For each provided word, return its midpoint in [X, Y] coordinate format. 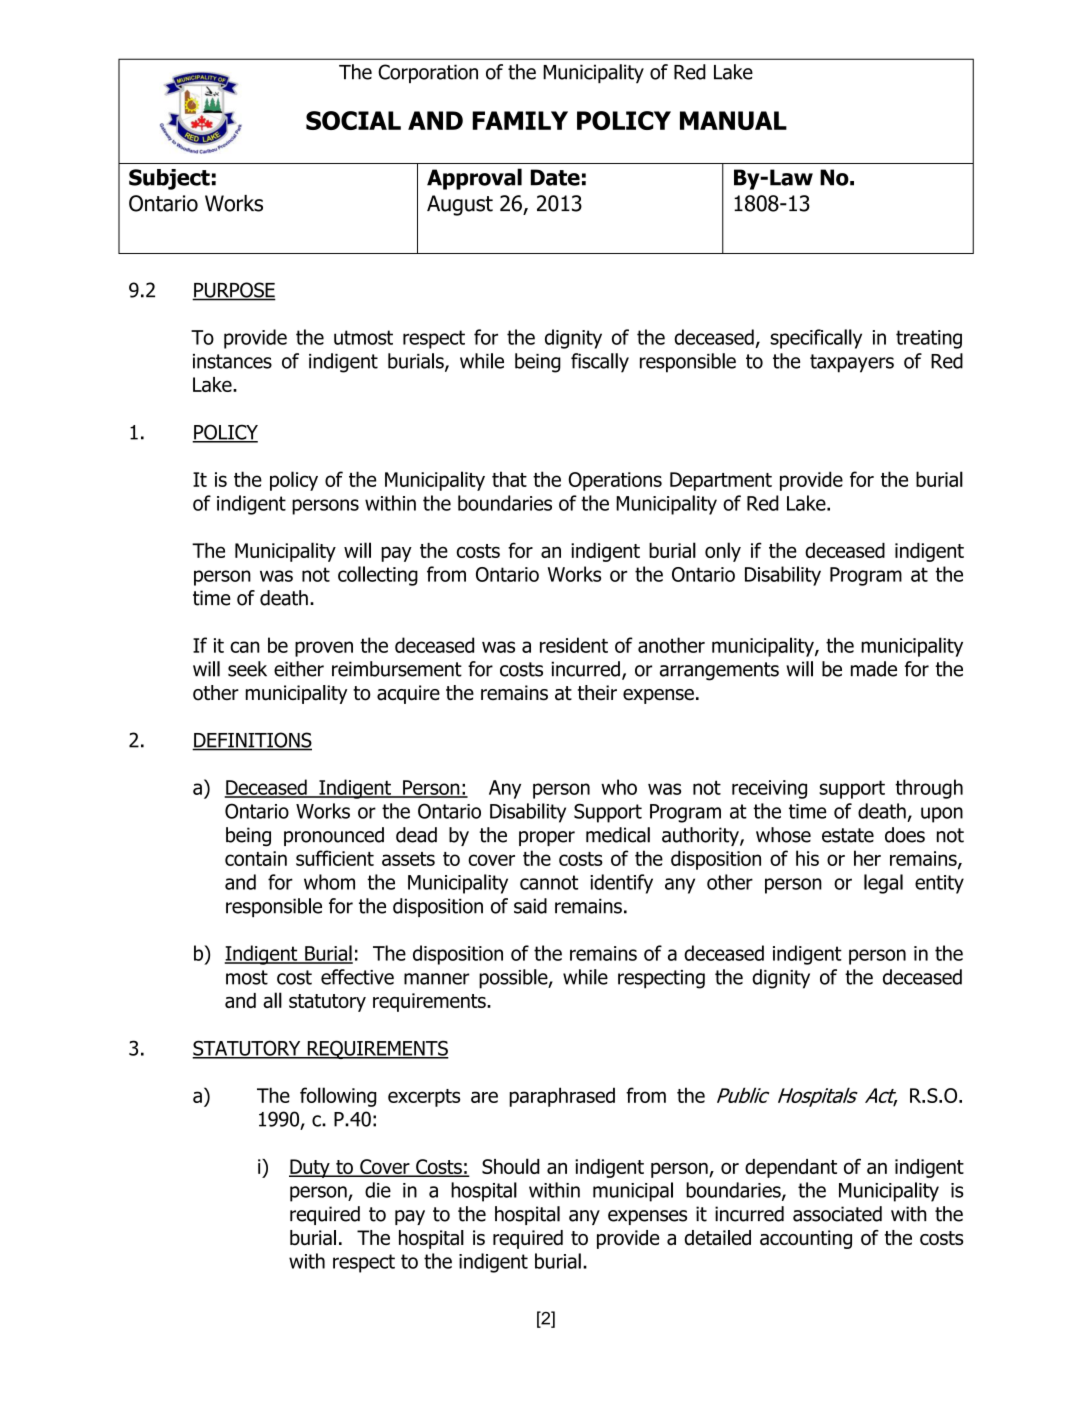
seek [247, 669]
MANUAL [733, 120]
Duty [310, 1168]
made [874, 669]
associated [837, 1214]
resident [574, 645]
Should [511, 1166]
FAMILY [520, 120]
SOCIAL [353, 120]
